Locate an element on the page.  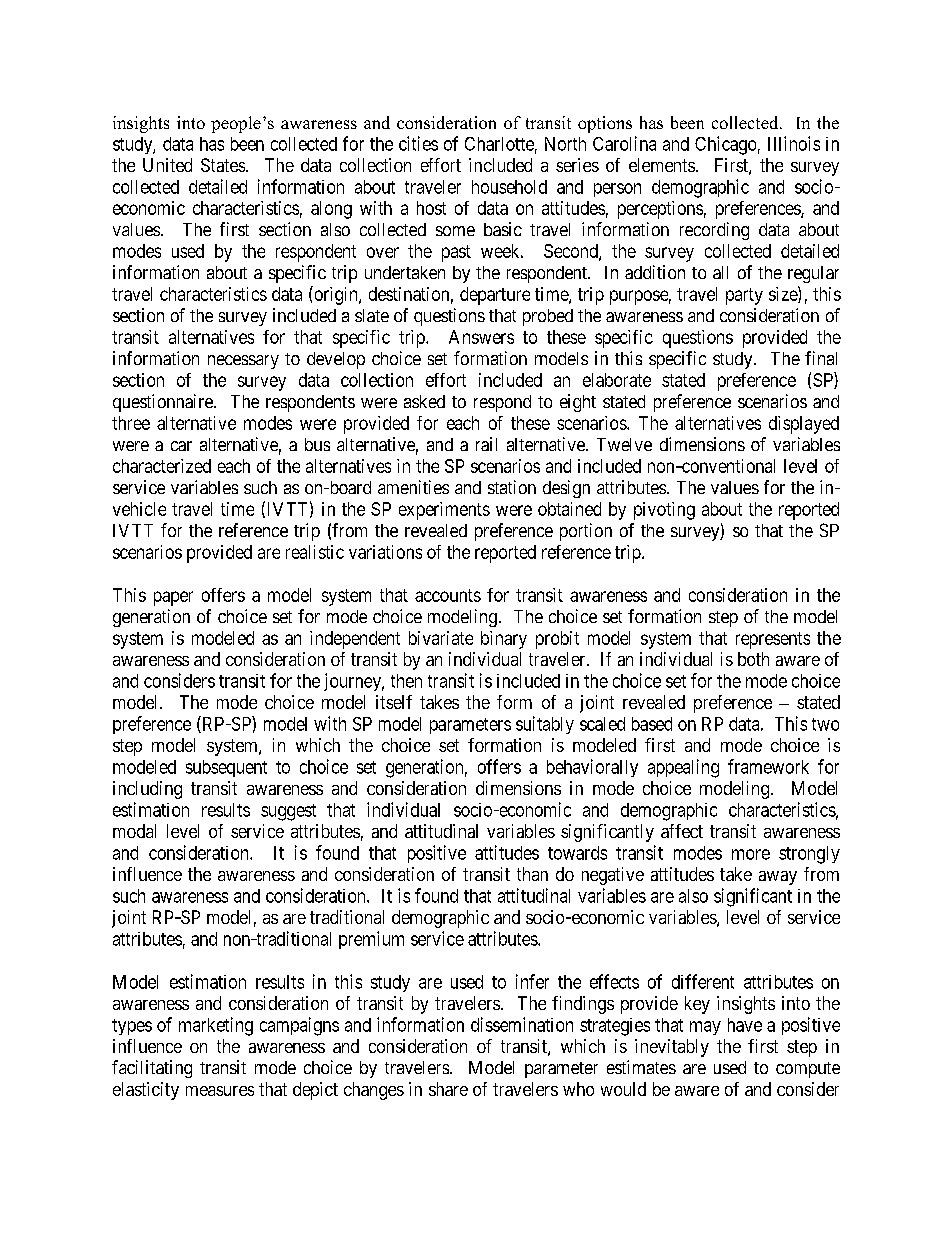
rail is located at coordinates (486, 444).
